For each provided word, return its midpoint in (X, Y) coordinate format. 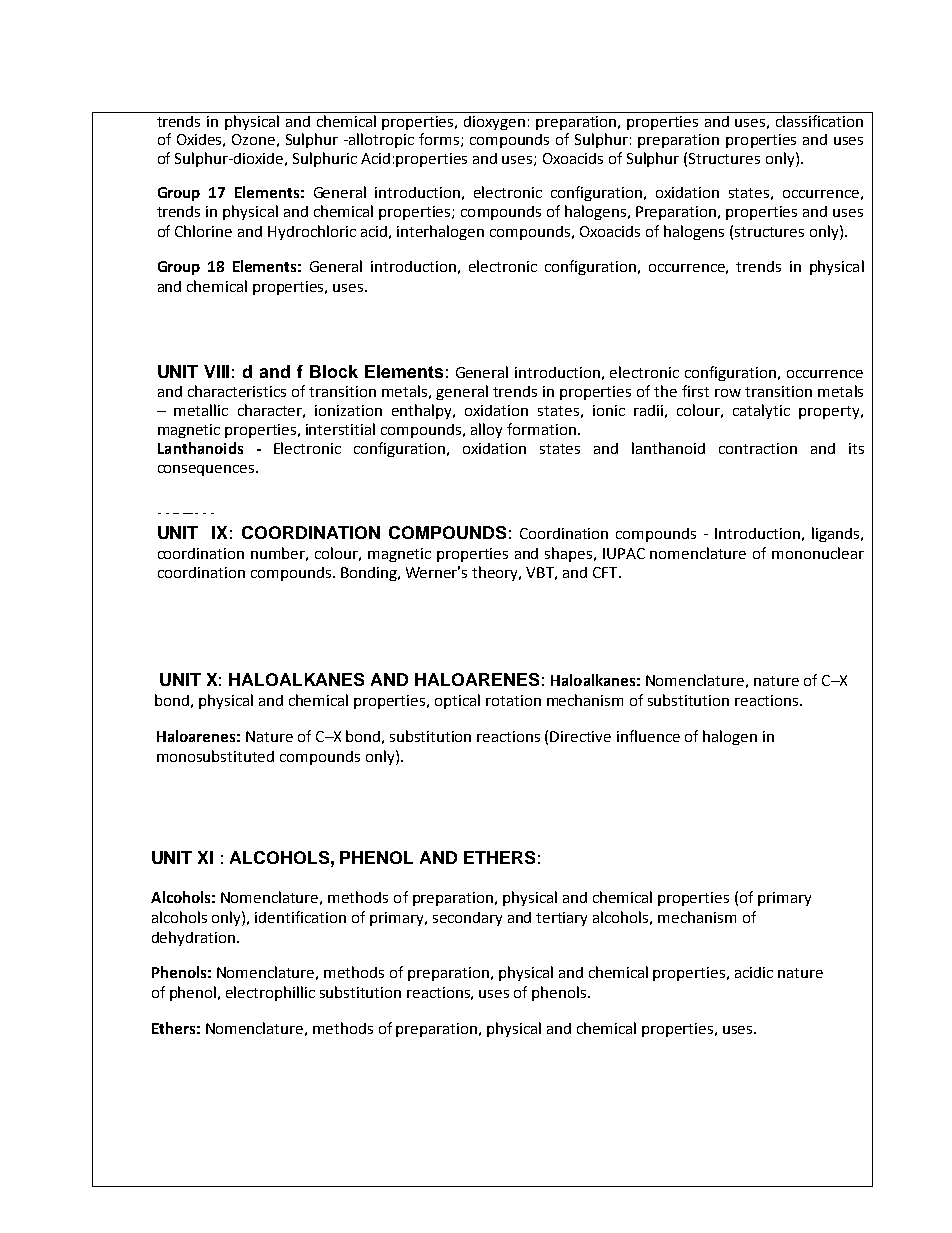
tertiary (561, 919)
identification (300, 917)
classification (819, 121)
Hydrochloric (312, 232)
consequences (207, 470)
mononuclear (818, 553)
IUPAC (624, 553)
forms (440, 140)
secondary (467, 919)
